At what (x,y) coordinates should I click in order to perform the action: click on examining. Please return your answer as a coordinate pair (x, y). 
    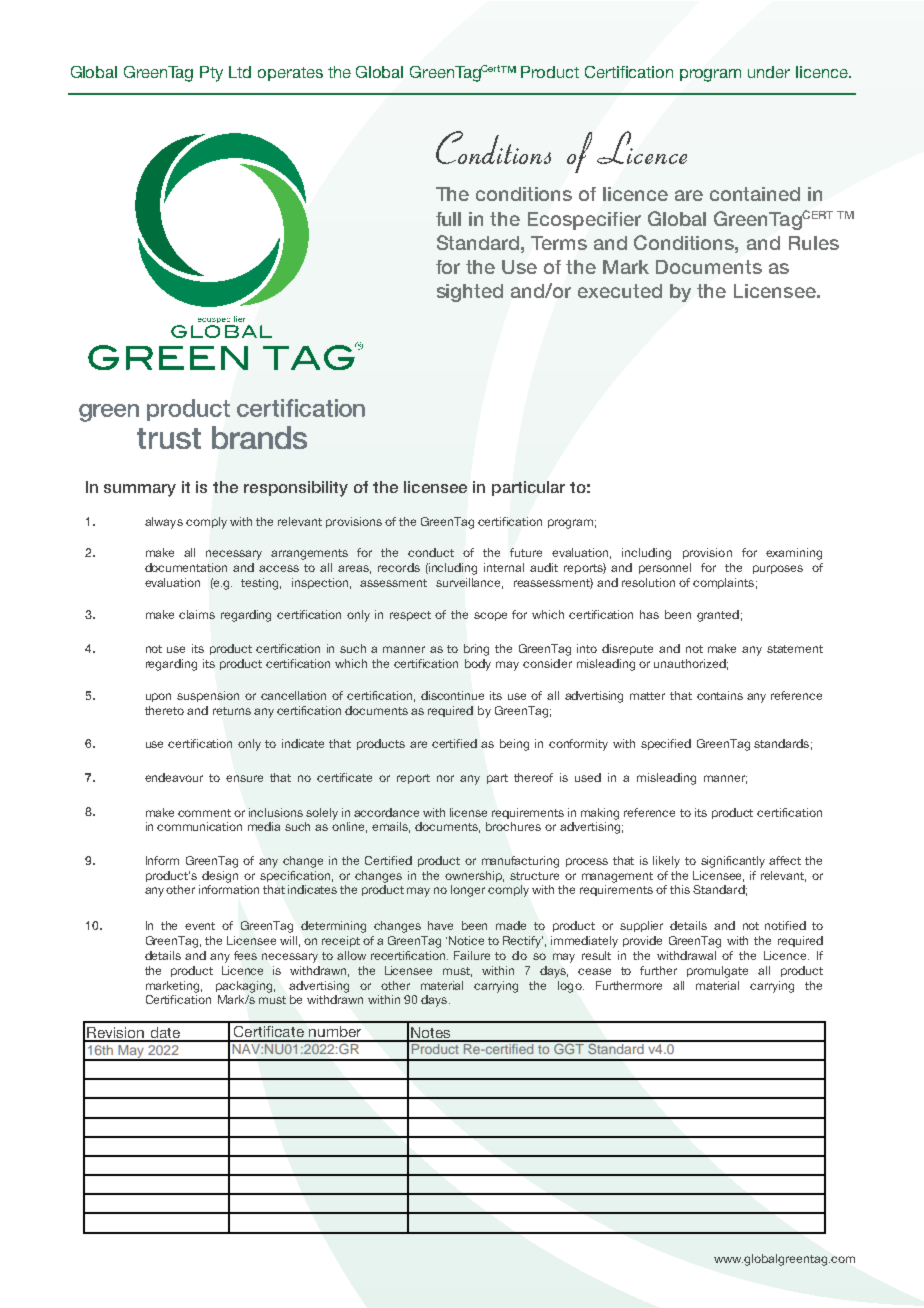
    Looking at the image, I should click on (794, 554).
